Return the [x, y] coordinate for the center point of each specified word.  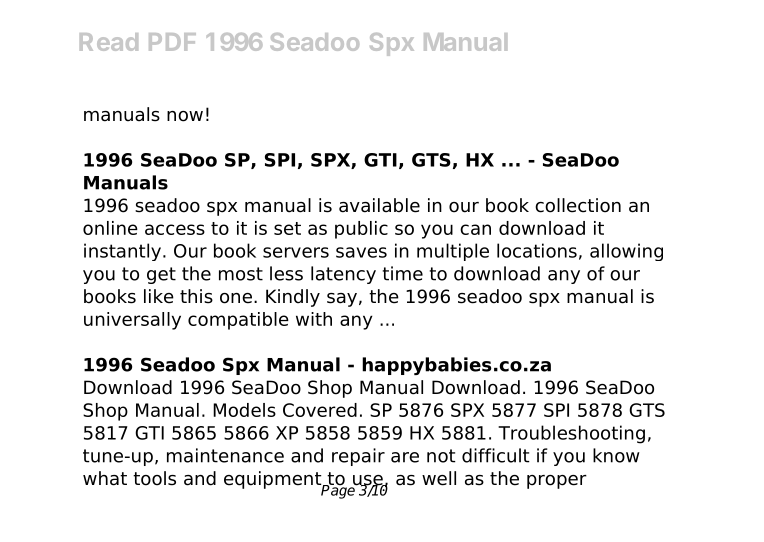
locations [537, 250]
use [367, 481]
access [175, 229]
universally [132, 321]
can [475, 229]
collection [578, 205]
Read [109, 42]
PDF [172, 42]
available [379, 205]
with [314, 319]
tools [154, 478]
